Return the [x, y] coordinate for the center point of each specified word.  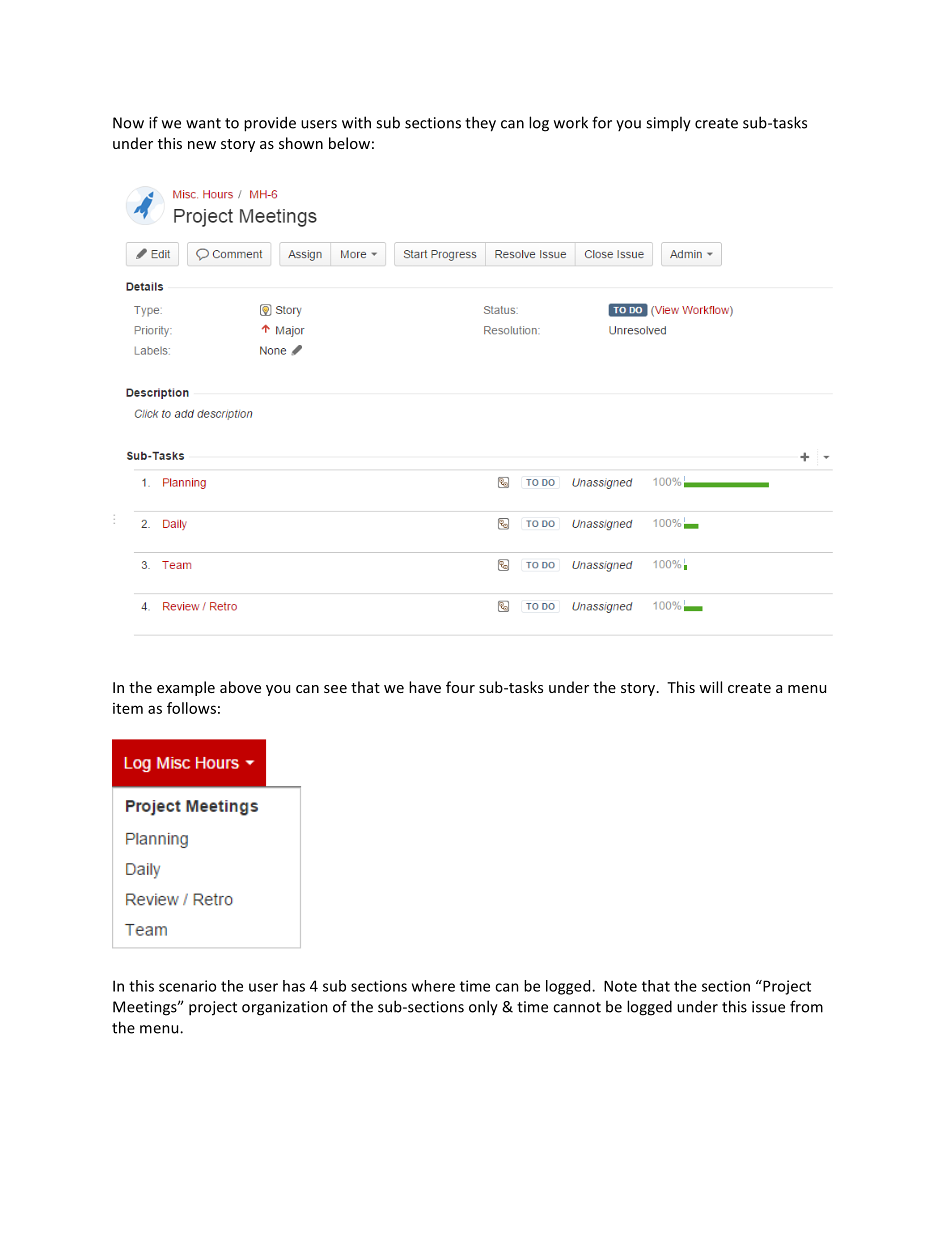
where [433, 986]
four [460, 687]
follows [191, 708]
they [480, 124]
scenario [187, 986]
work [571, 122]
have [425, 687]
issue [768, 1007]
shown [301, 143]
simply [668, 124]
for [602, 122]
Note [620, 986]
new [202, 145]
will [710, 687]
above [240, 687]
